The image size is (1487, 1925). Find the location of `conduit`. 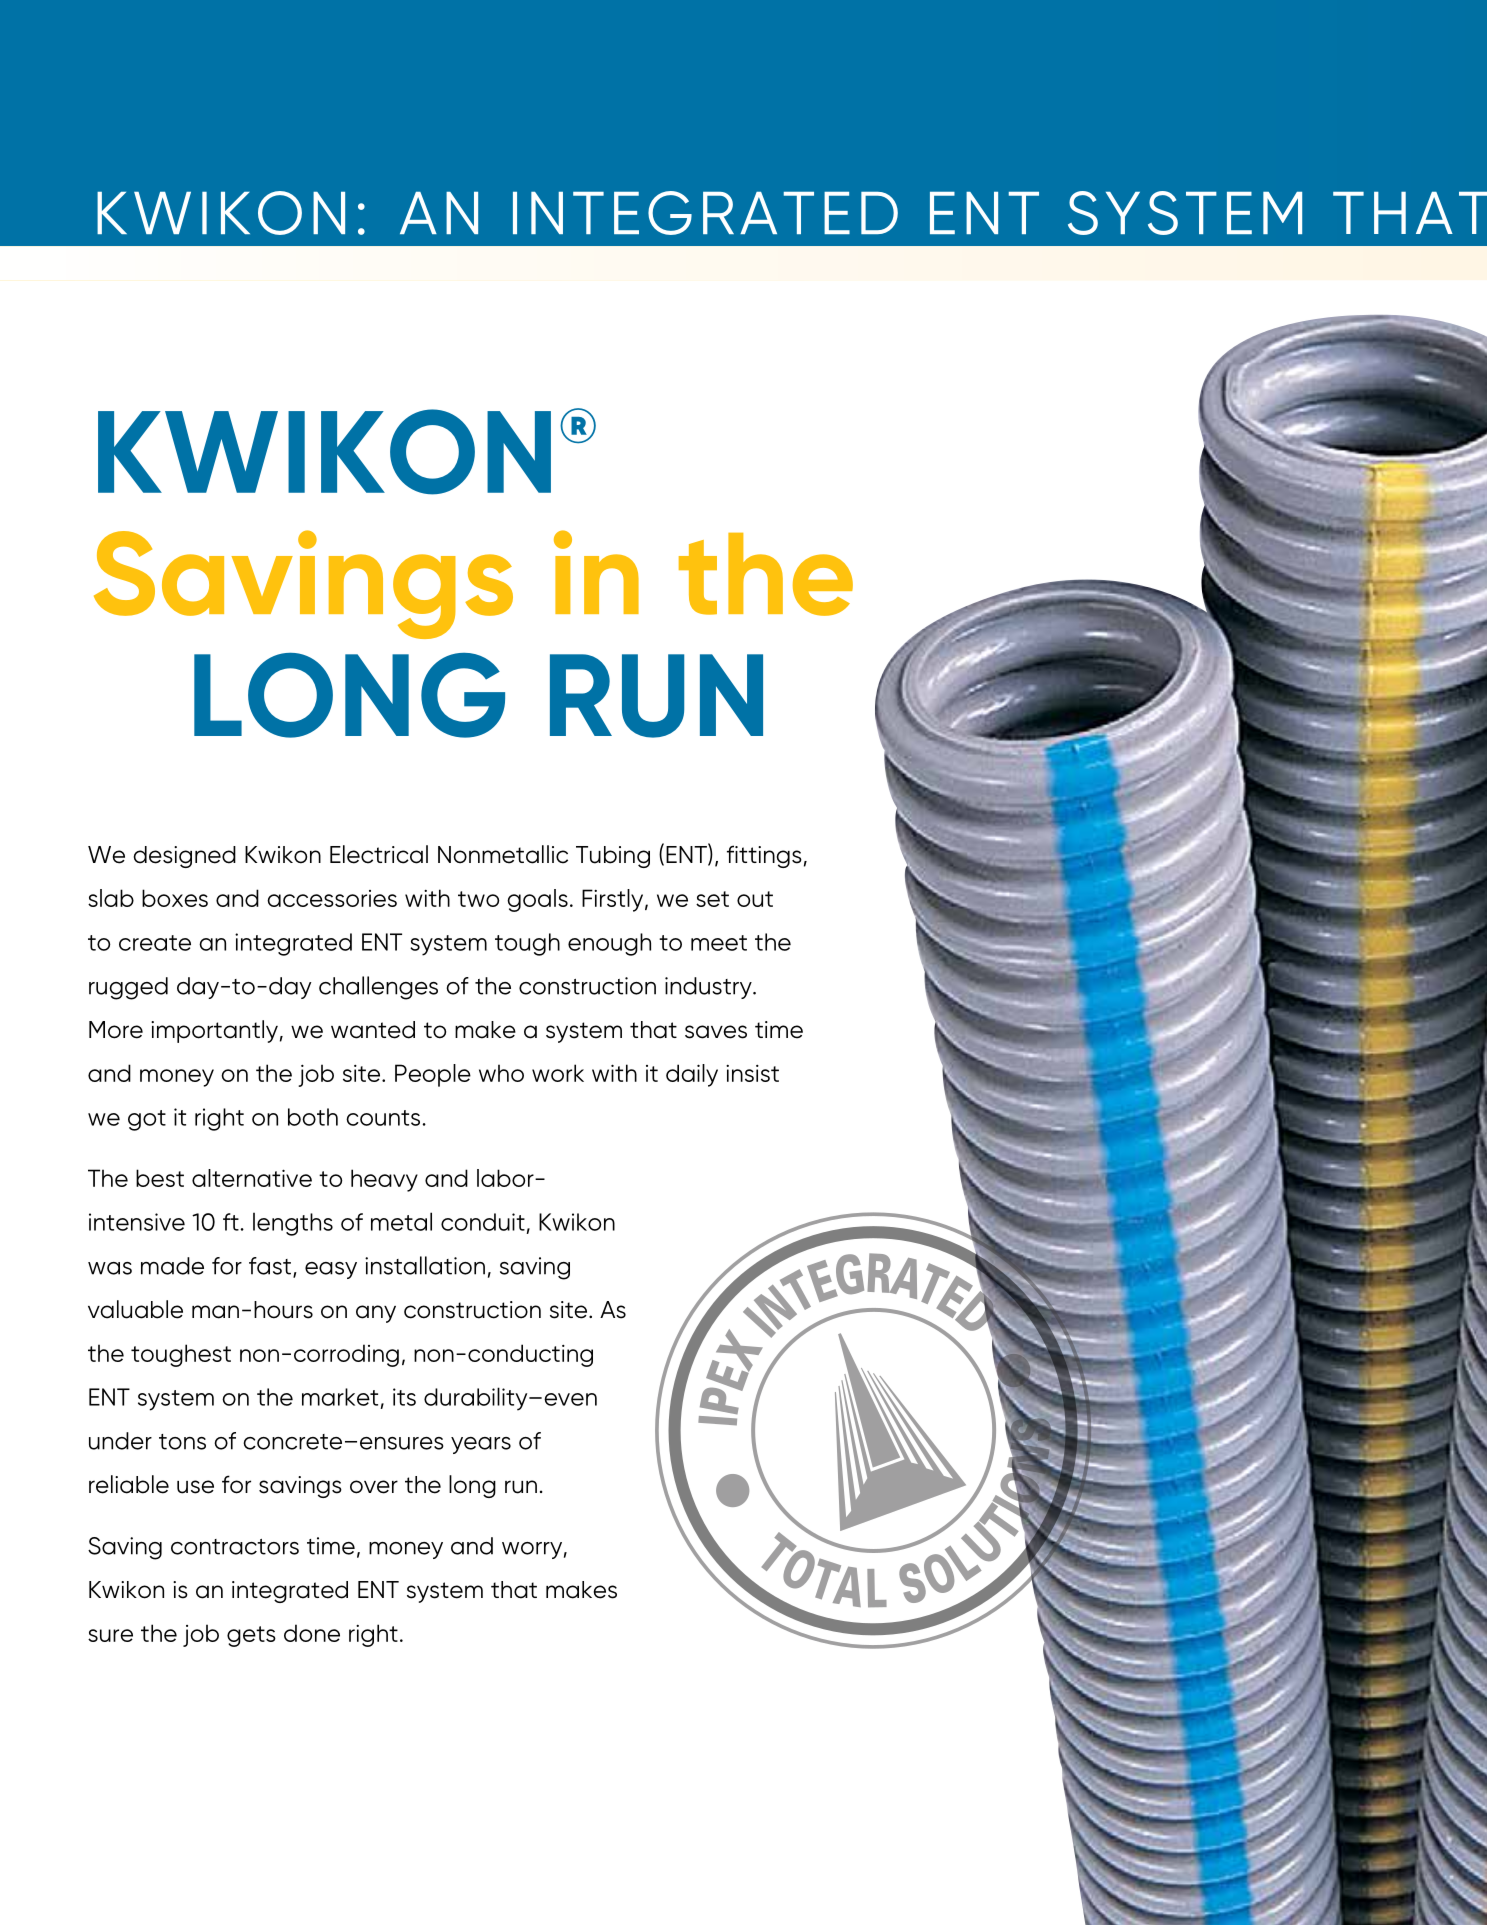

conduit is located at coordinates (483, 1222).
